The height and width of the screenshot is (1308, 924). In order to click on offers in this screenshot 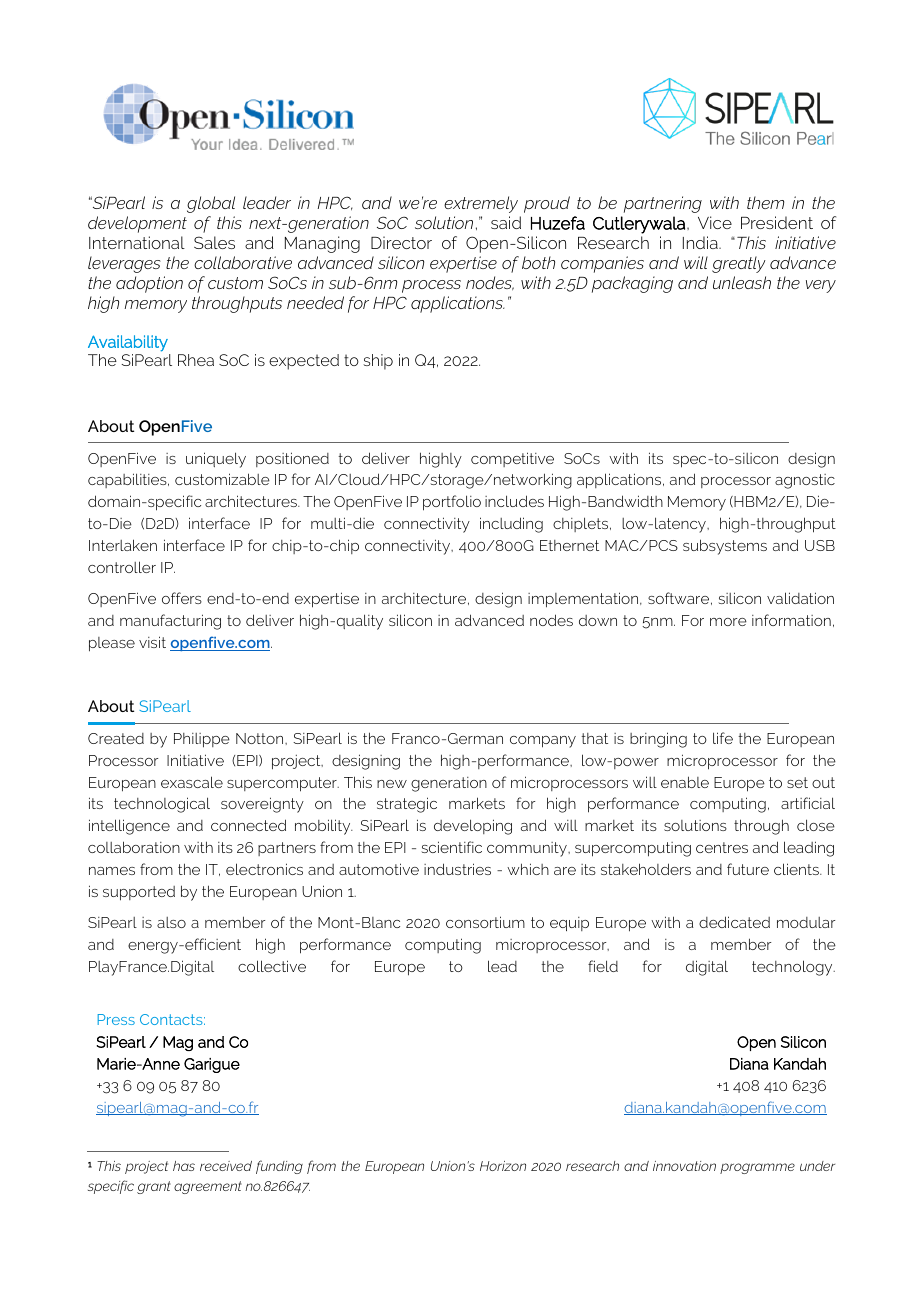, I will do `click(182, 598)`.
